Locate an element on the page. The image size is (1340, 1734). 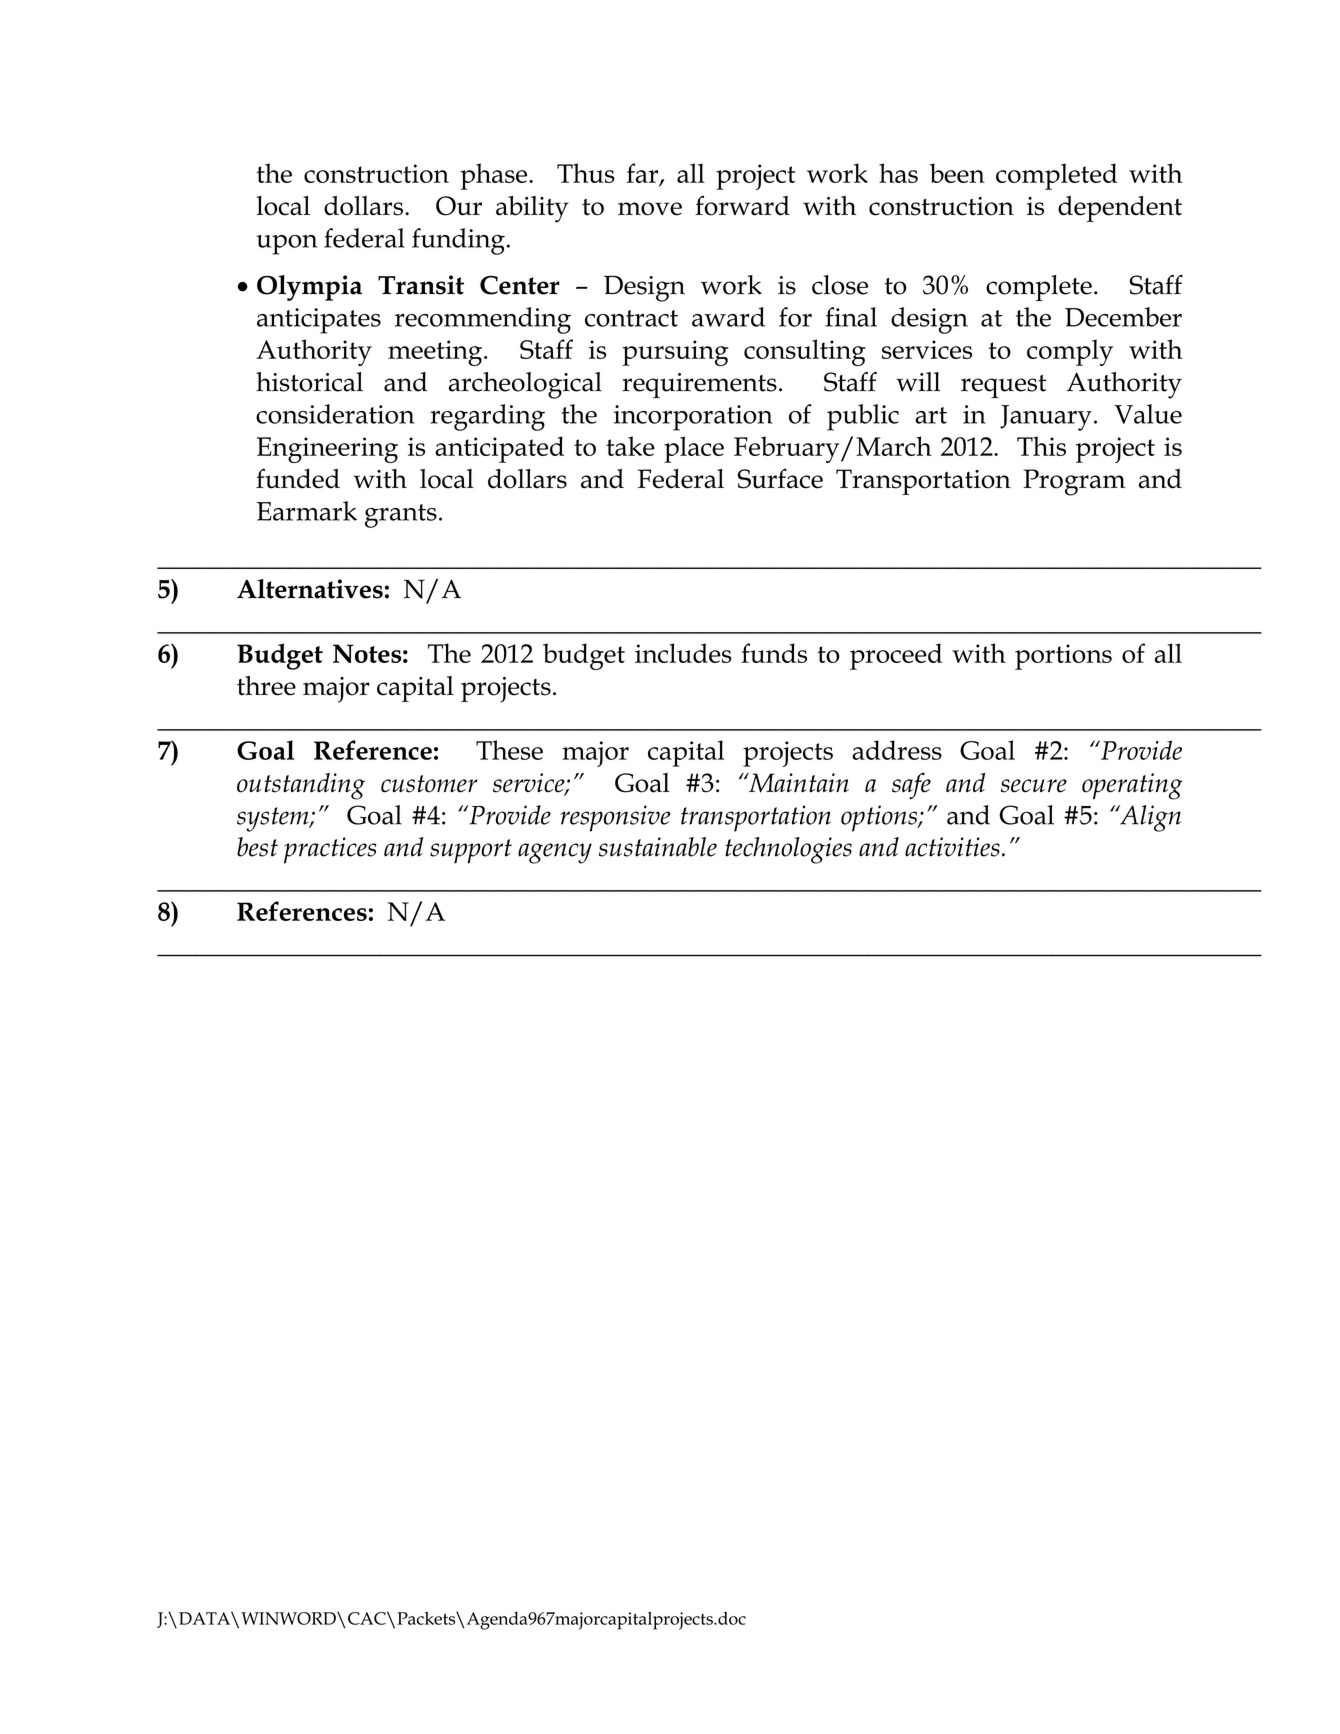
activities is located at coordinates (952, 847).
